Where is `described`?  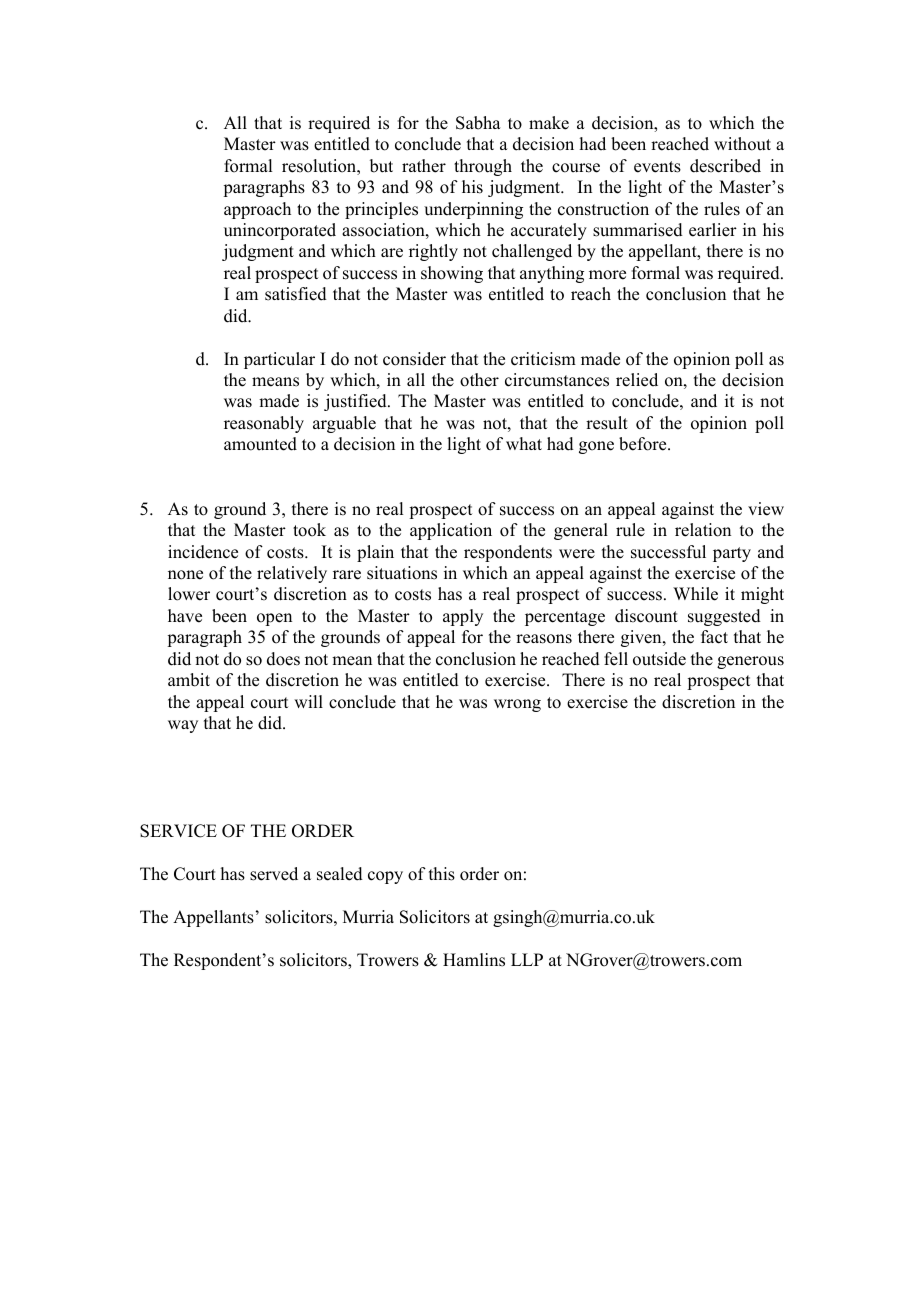 described is located at coordinates (725, 166).
